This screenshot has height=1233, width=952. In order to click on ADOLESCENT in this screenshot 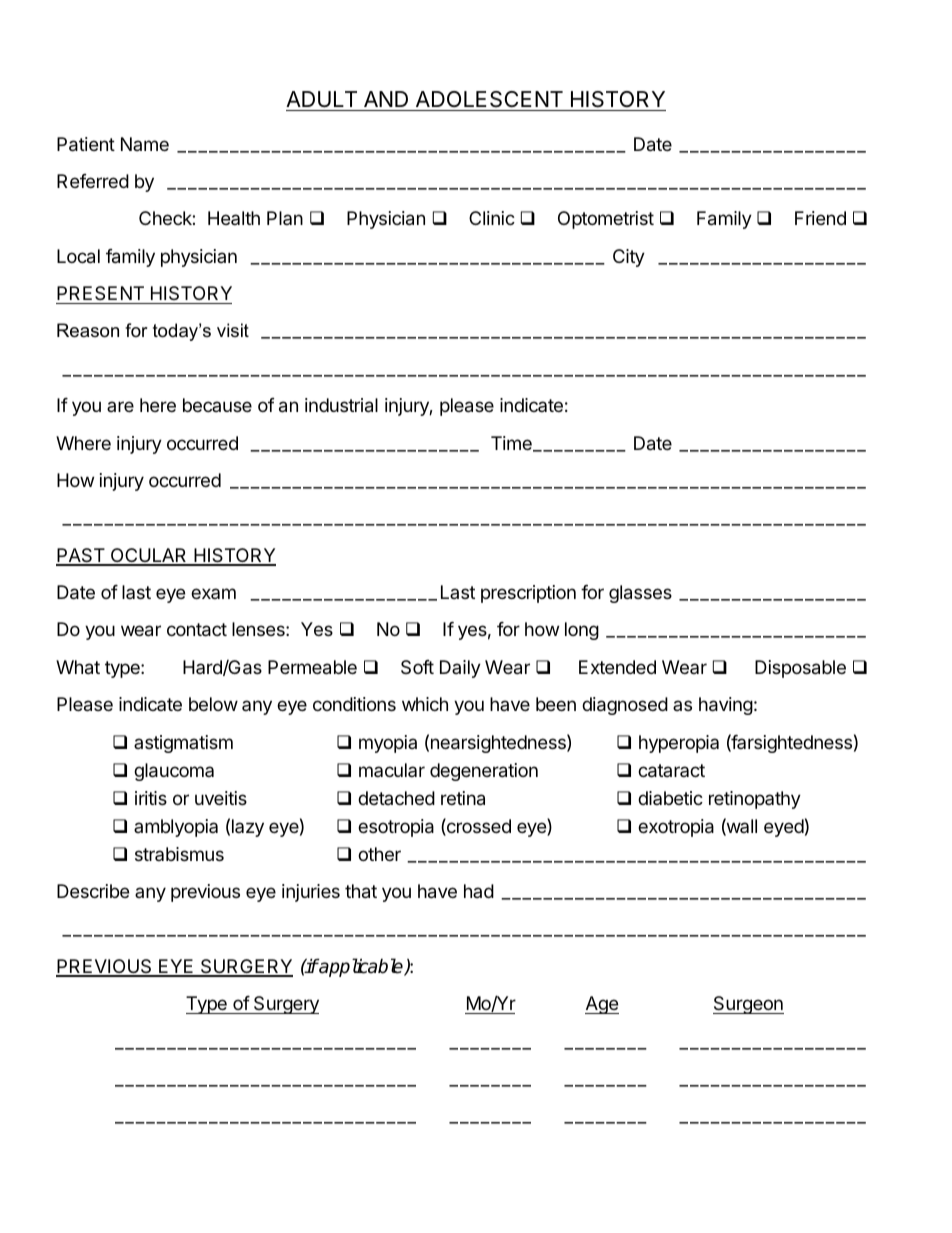, I will do `click(489, 99)`.
